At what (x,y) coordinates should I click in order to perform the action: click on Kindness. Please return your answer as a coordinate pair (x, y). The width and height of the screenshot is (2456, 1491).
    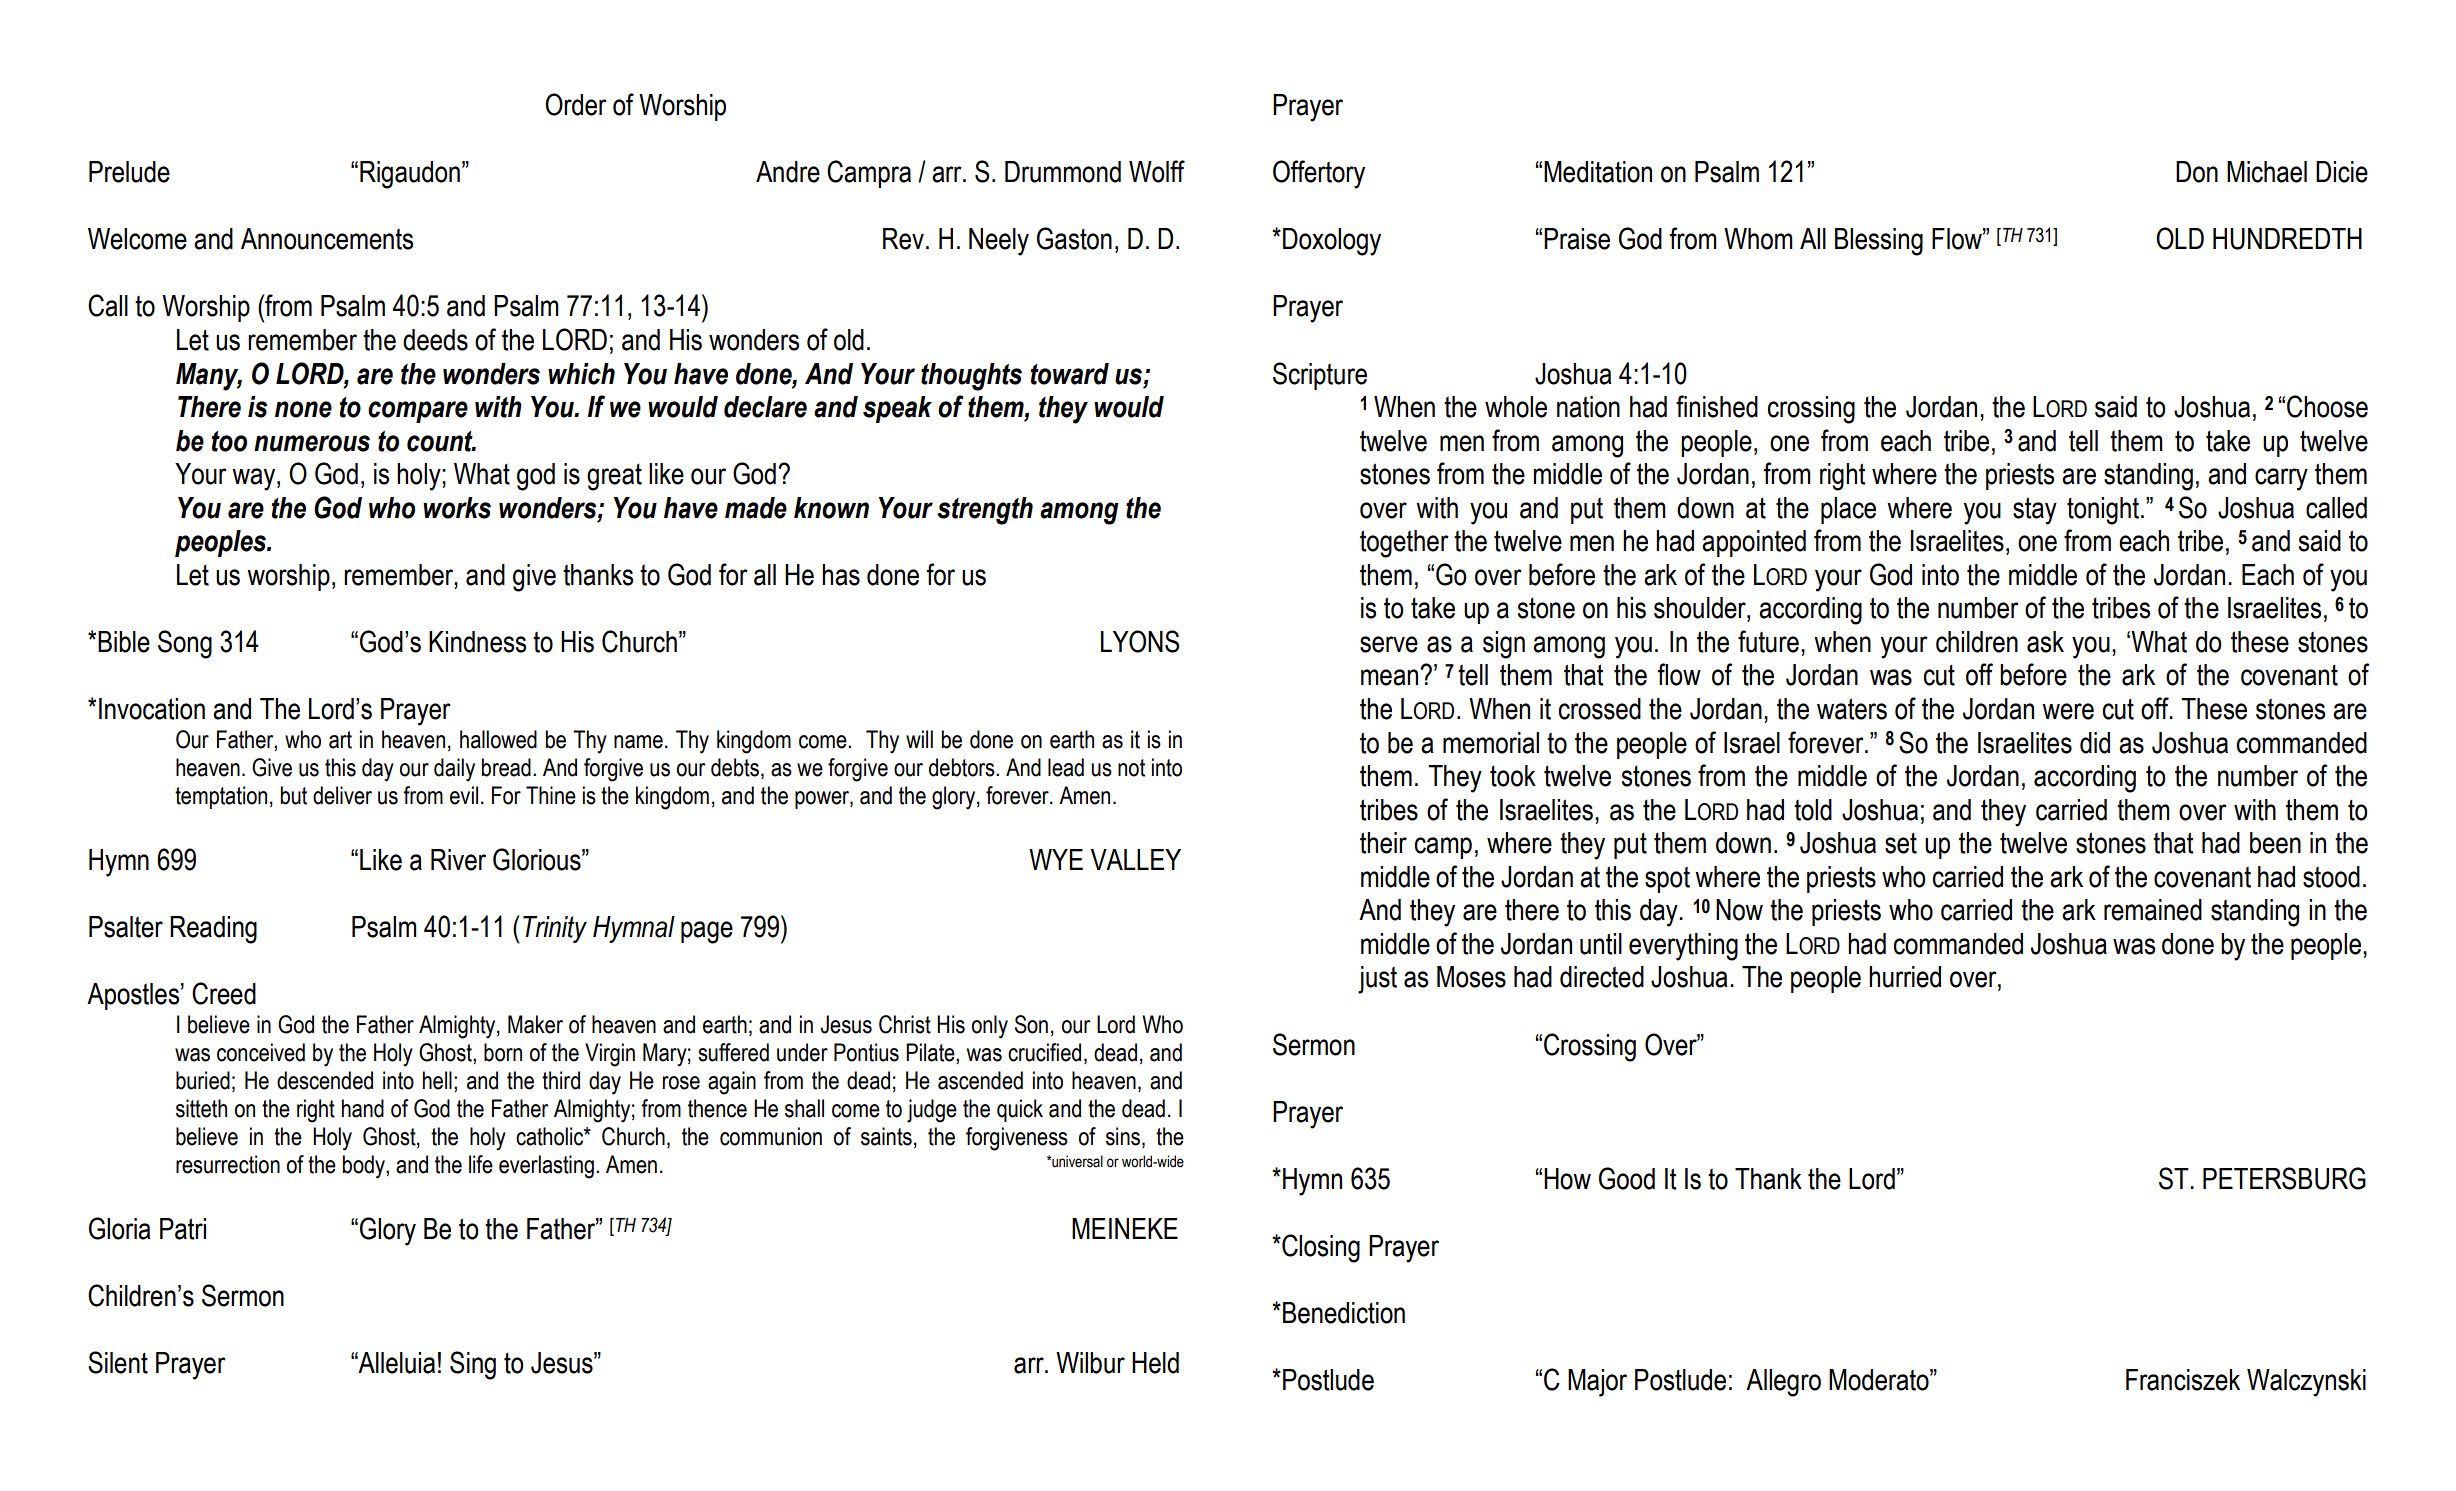
    Looking at the image, I should click on (477, 642).
